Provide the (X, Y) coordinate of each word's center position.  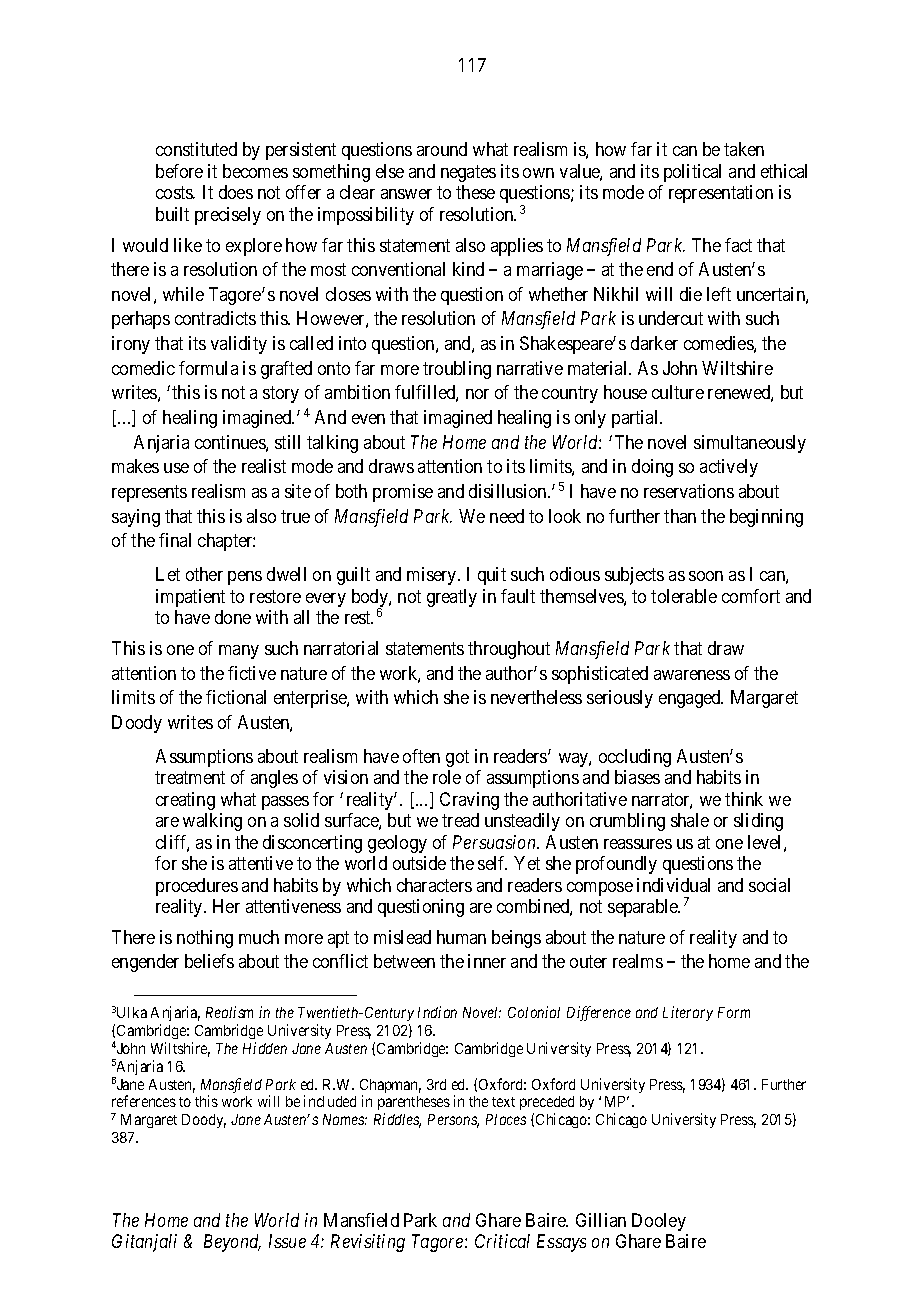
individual (673, 885)
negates (468, 173)
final (175, 540)
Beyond (232, 1243)
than (680, 516)
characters (434, 885)
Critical (502, 1241)
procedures (197, 887)
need (507, 516)
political (692, 173)
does (236, 192)
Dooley (659, 1222)
